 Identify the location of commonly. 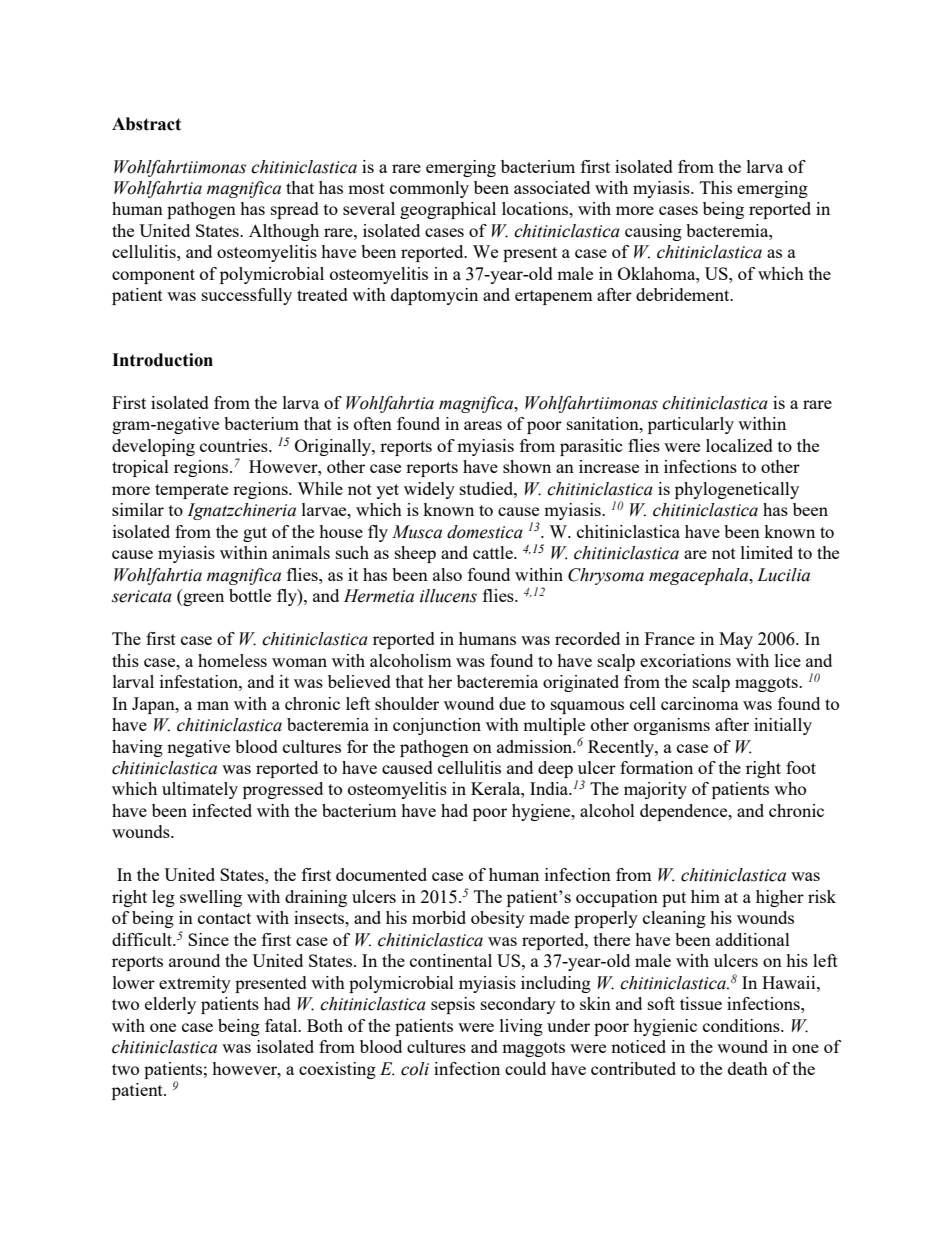
(429, 189).
